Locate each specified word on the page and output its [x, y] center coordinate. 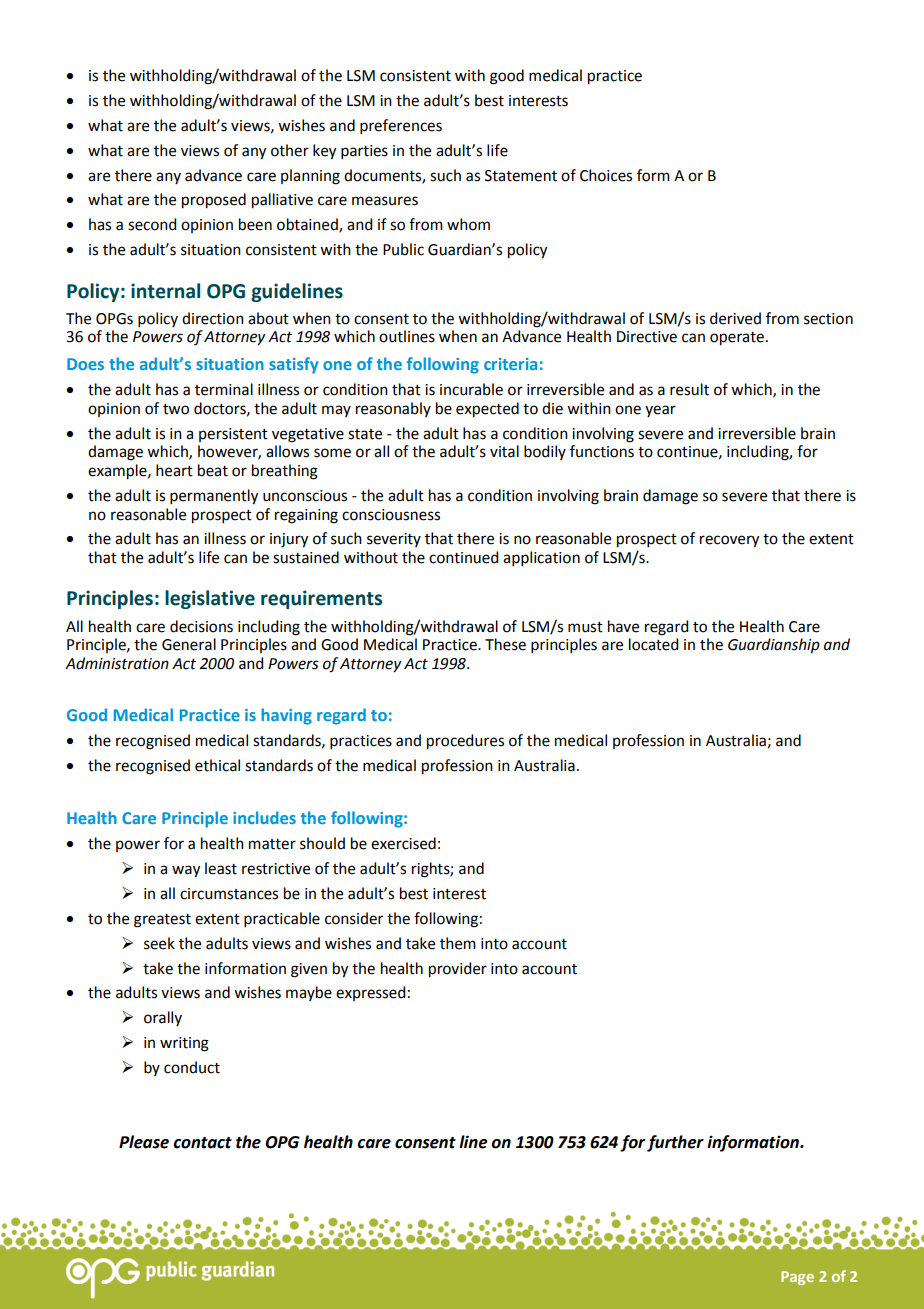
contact [202, 1143]
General [189, 644]
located [653, 644]
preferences [401, 126]
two [176, 409]
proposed [214, 201]
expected [487, 410]
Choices [606, 175]
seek [159, 943]
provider [458, 970]
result [689, 389]
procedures [465, 742]
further [675, 1143]
